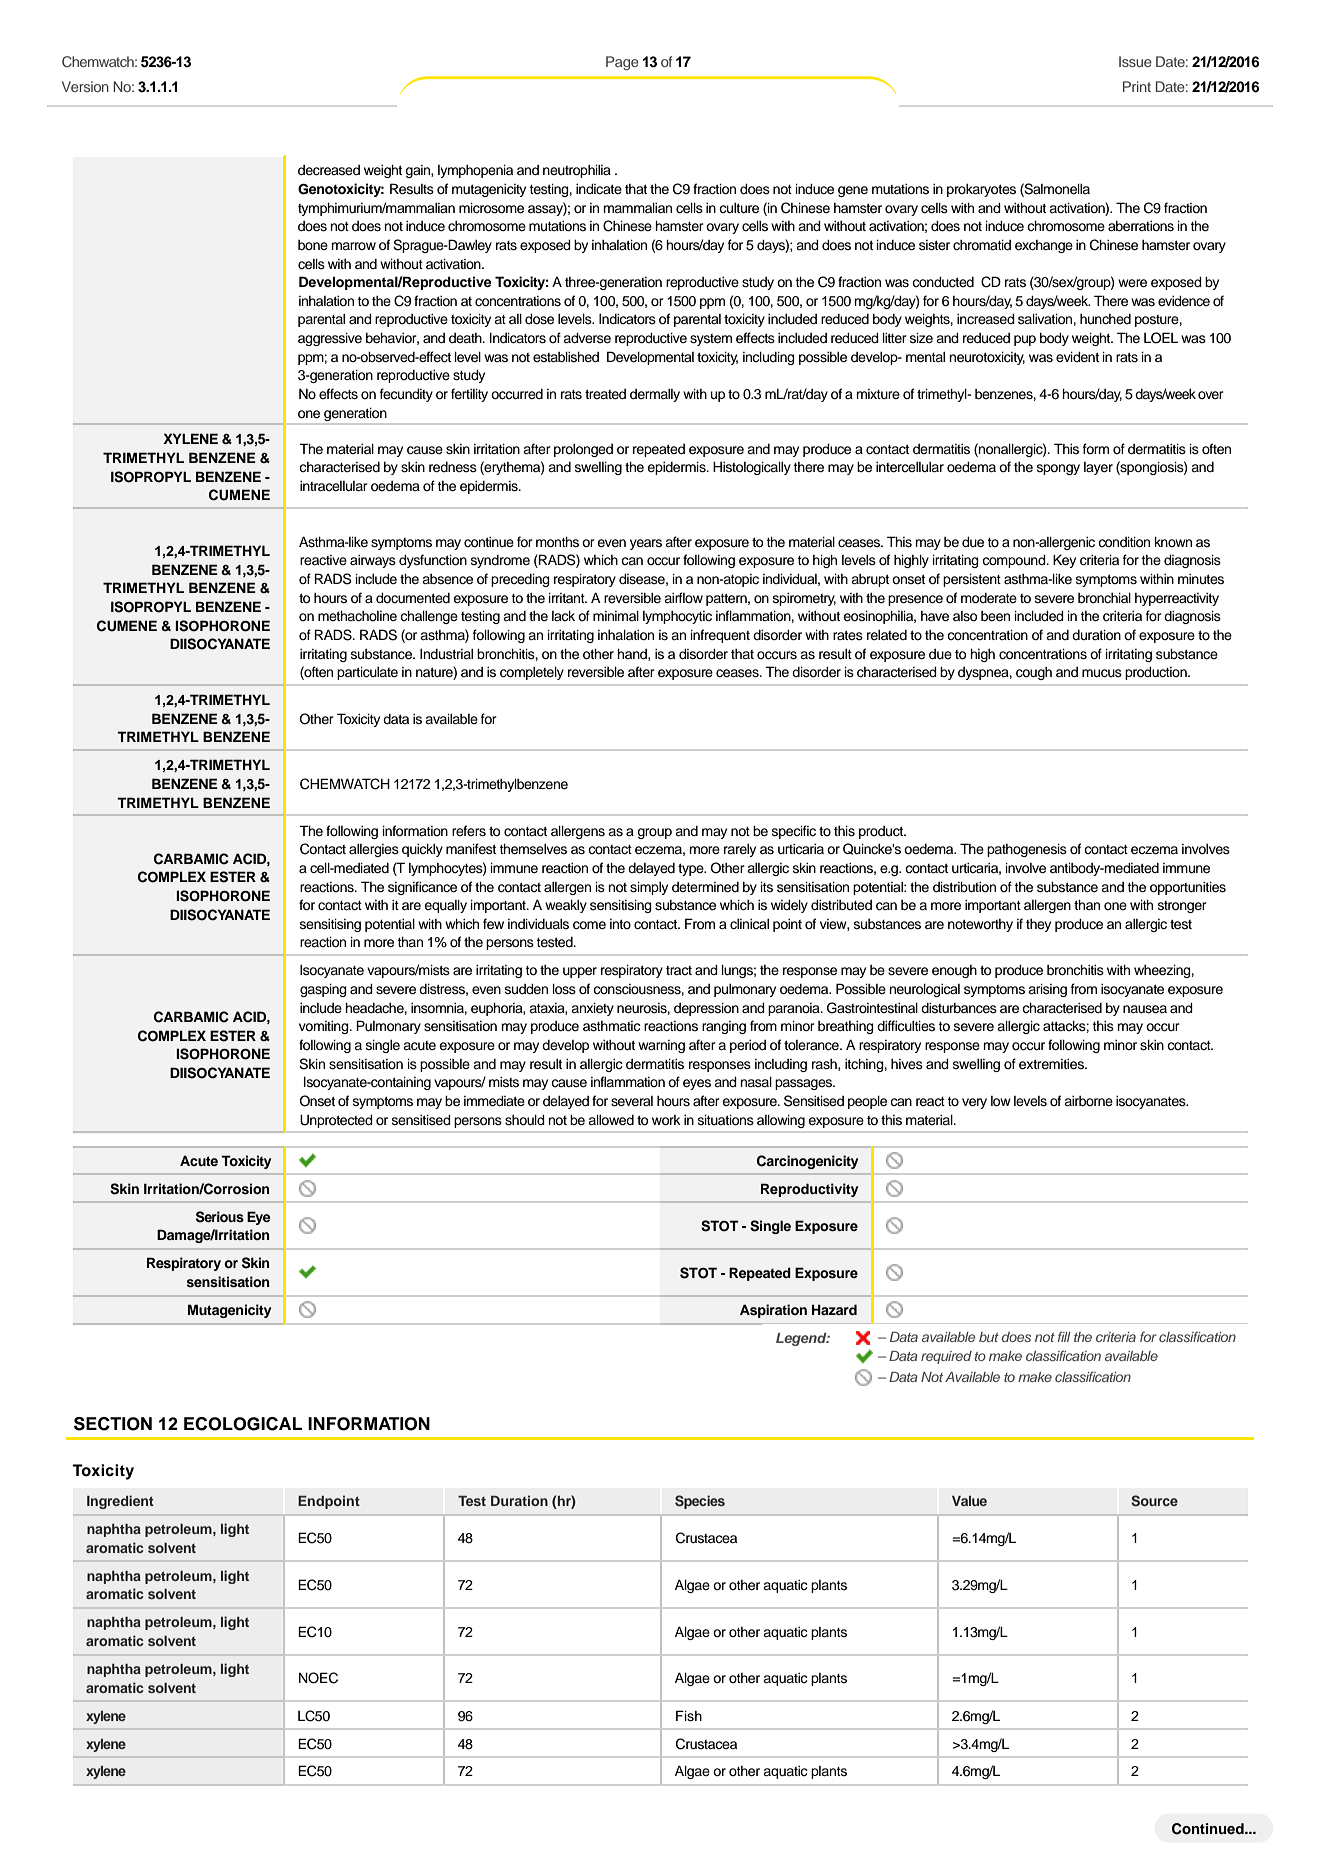  I want to click on completely, so click(532, 673).
